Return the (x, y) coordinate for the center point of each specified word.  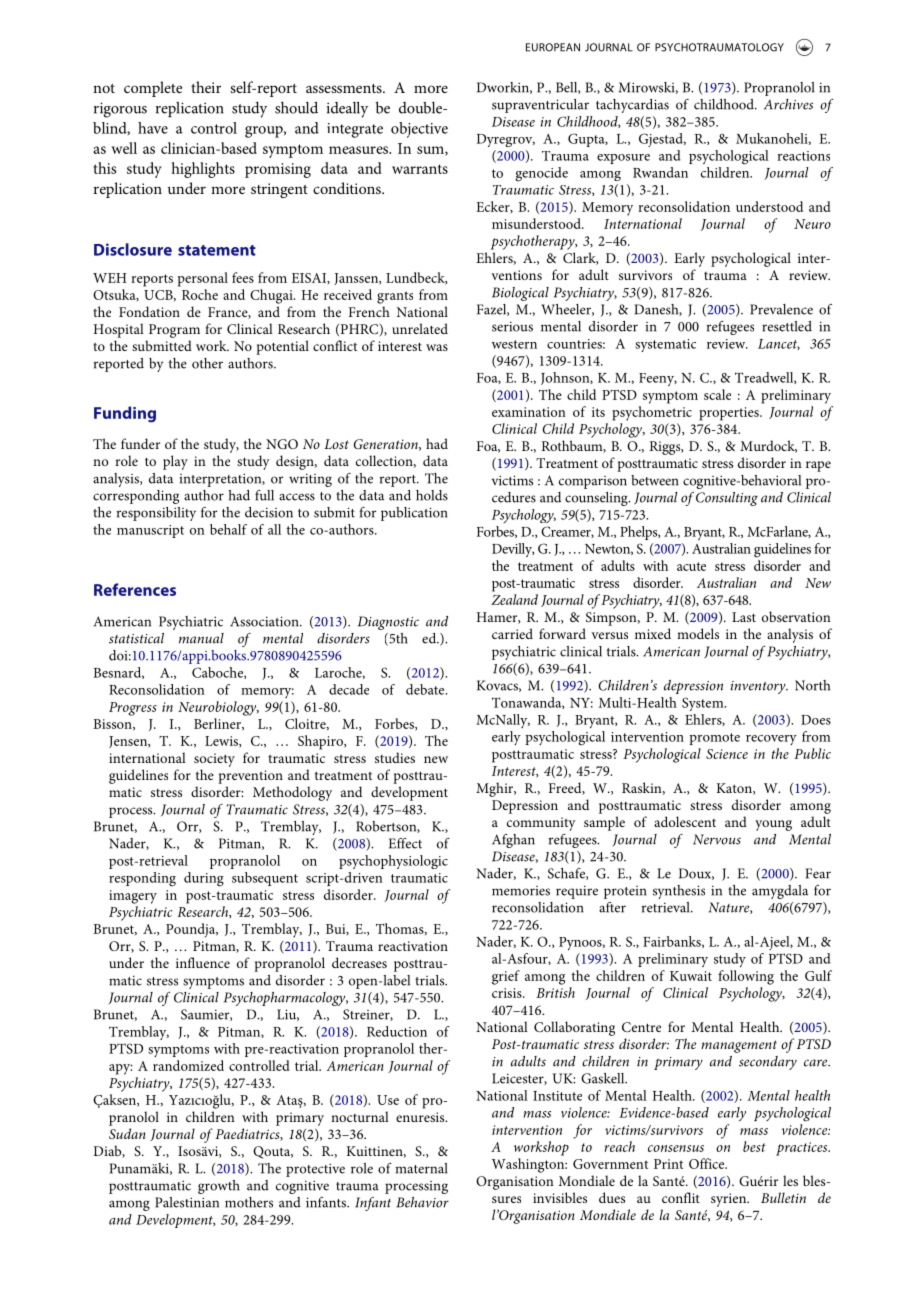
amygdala (780, 892)
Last (744, 617)
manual (201, 638)
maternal (421, 1168)
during (204, 879)
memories (521, 891)
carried (512, 633)
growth (219, 1187)
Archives (788, 104)
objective (419, 130)
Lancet (779, 344)
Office (708, 1163)
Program (174, 331)
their (206, 87)
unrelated (420, 328)
